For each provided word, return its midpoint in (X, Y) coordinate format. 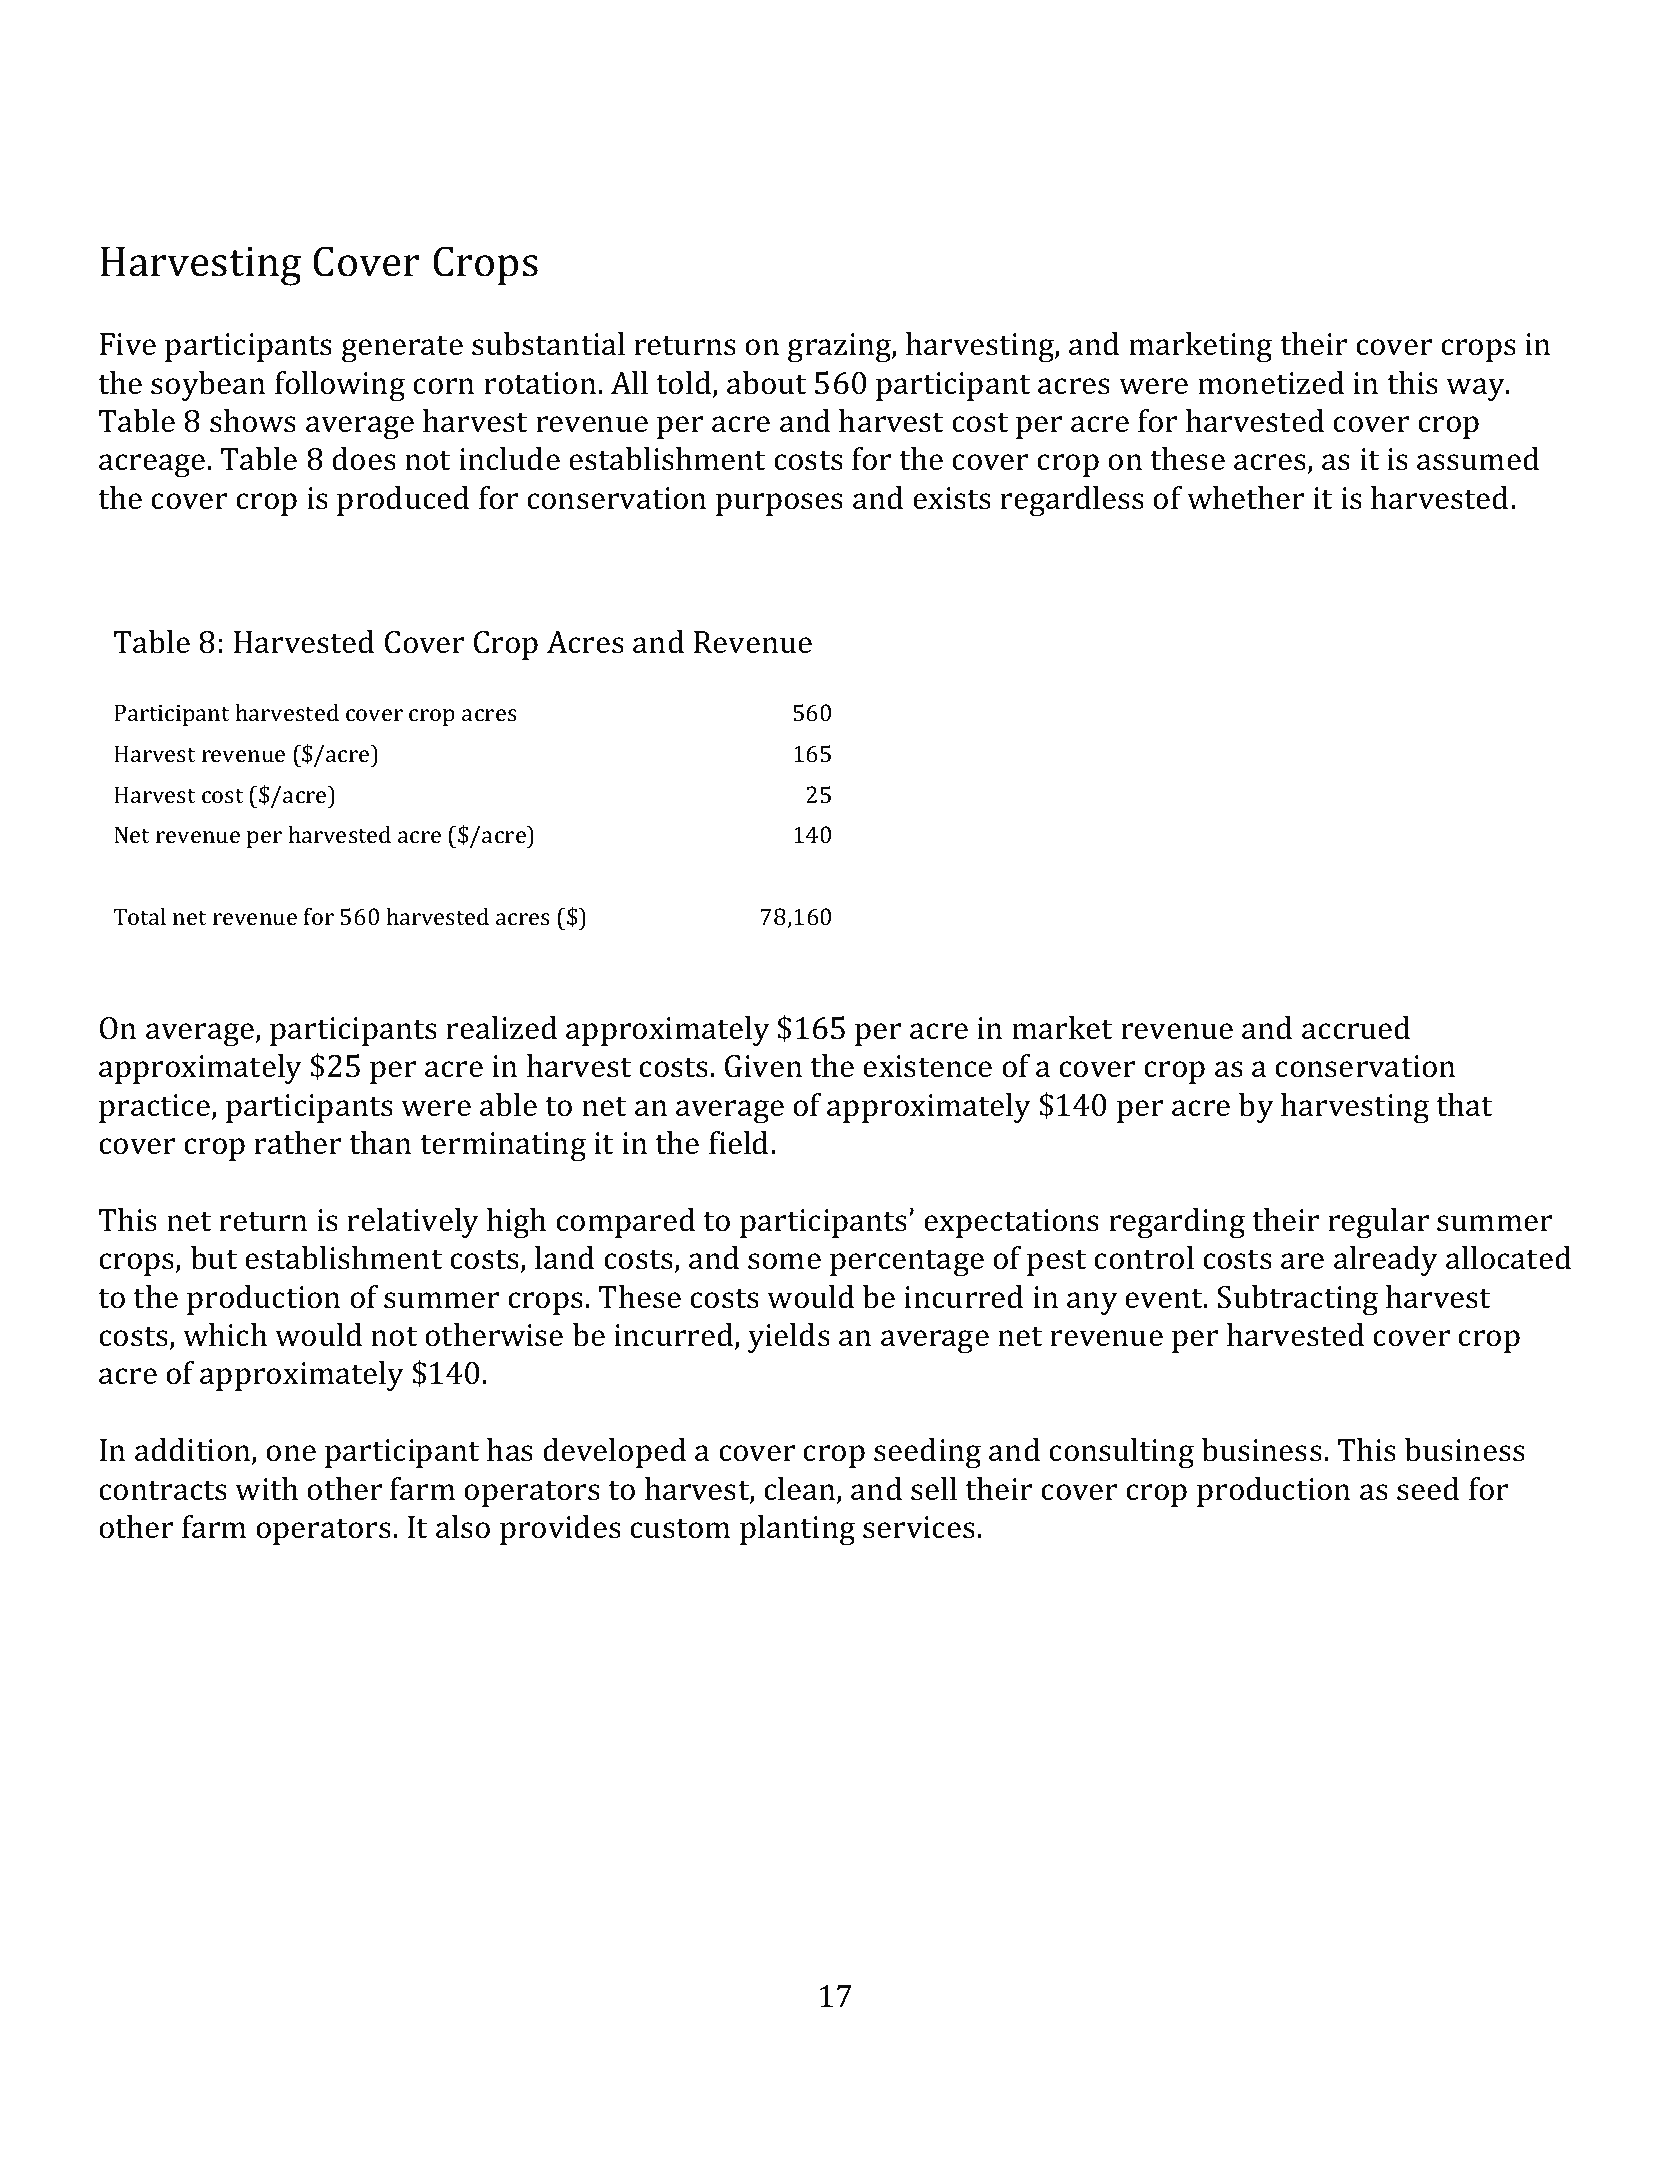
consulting (1121, 1453)
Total (139, 916)
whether (1245, 498)
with (266, 1489)
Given (763, 1066)
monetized (1271, 383)
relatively (413, 1223)
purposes (779, 504)
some (784, 1261)
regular (1378, 1223)
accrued (1356, 1028)
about (766, 383)
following (340, 386)
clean (801, 1490)
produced (403, 501)
